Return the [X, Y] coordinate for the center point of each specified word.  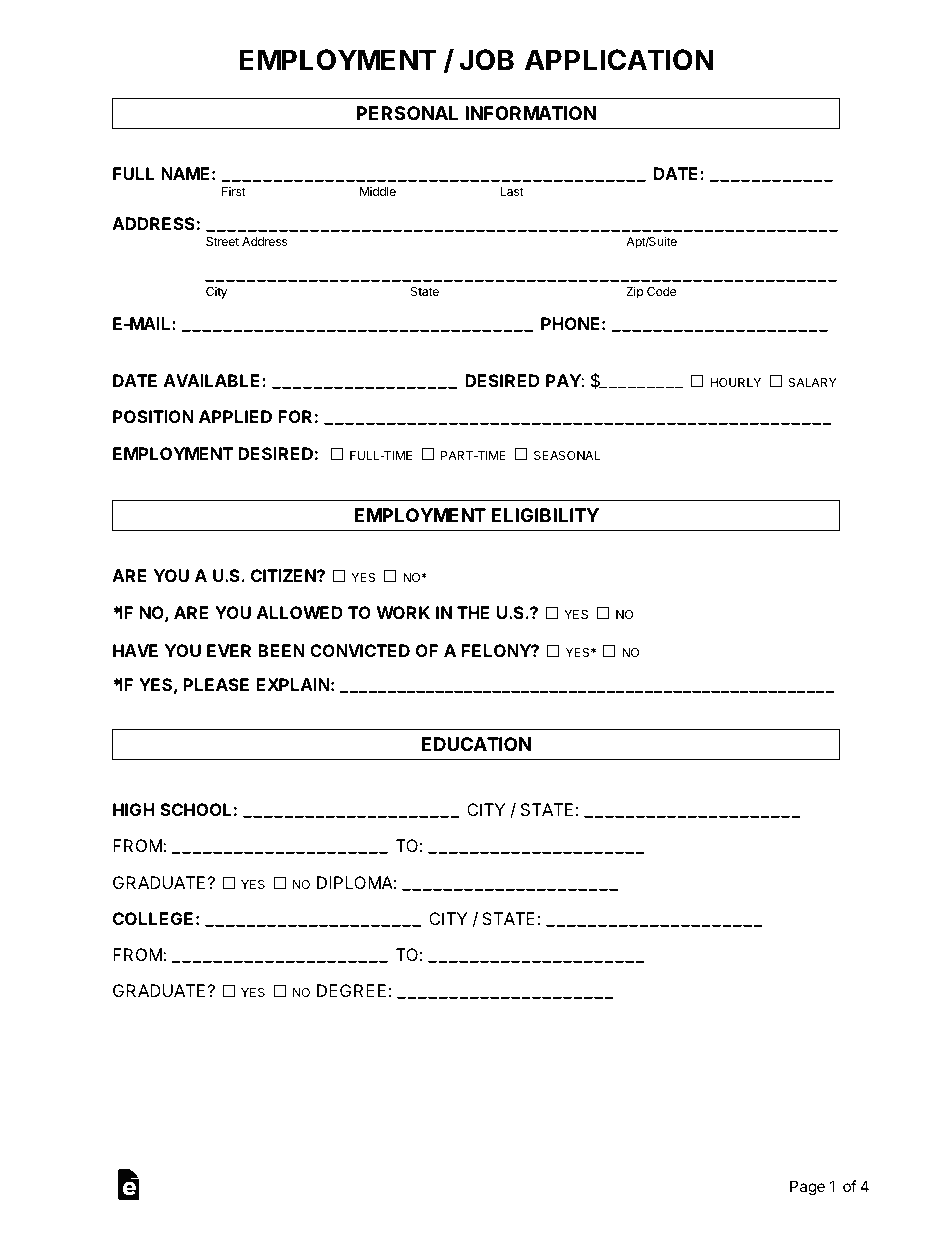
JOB [486, 60]
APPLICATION [619, 60]
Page [807, 1188]
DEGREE [351, 990]
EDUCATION [476, 744]
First [234, 191]
